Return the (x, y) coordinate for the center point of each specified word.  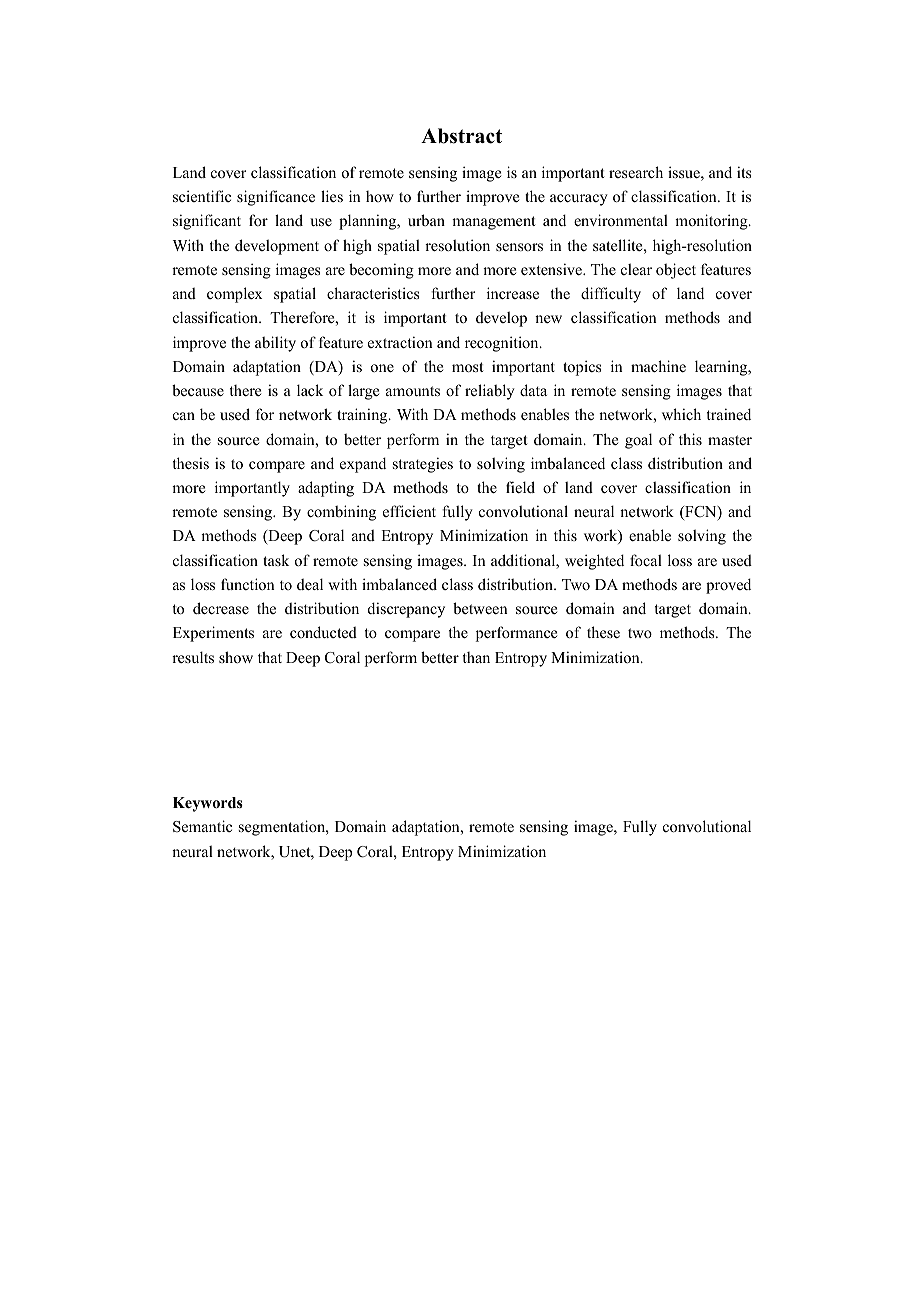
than (476, 657)
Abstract (461, 136)
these (603, 632)
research (636, 172)
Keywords (208, 804)
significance (276, 198)
